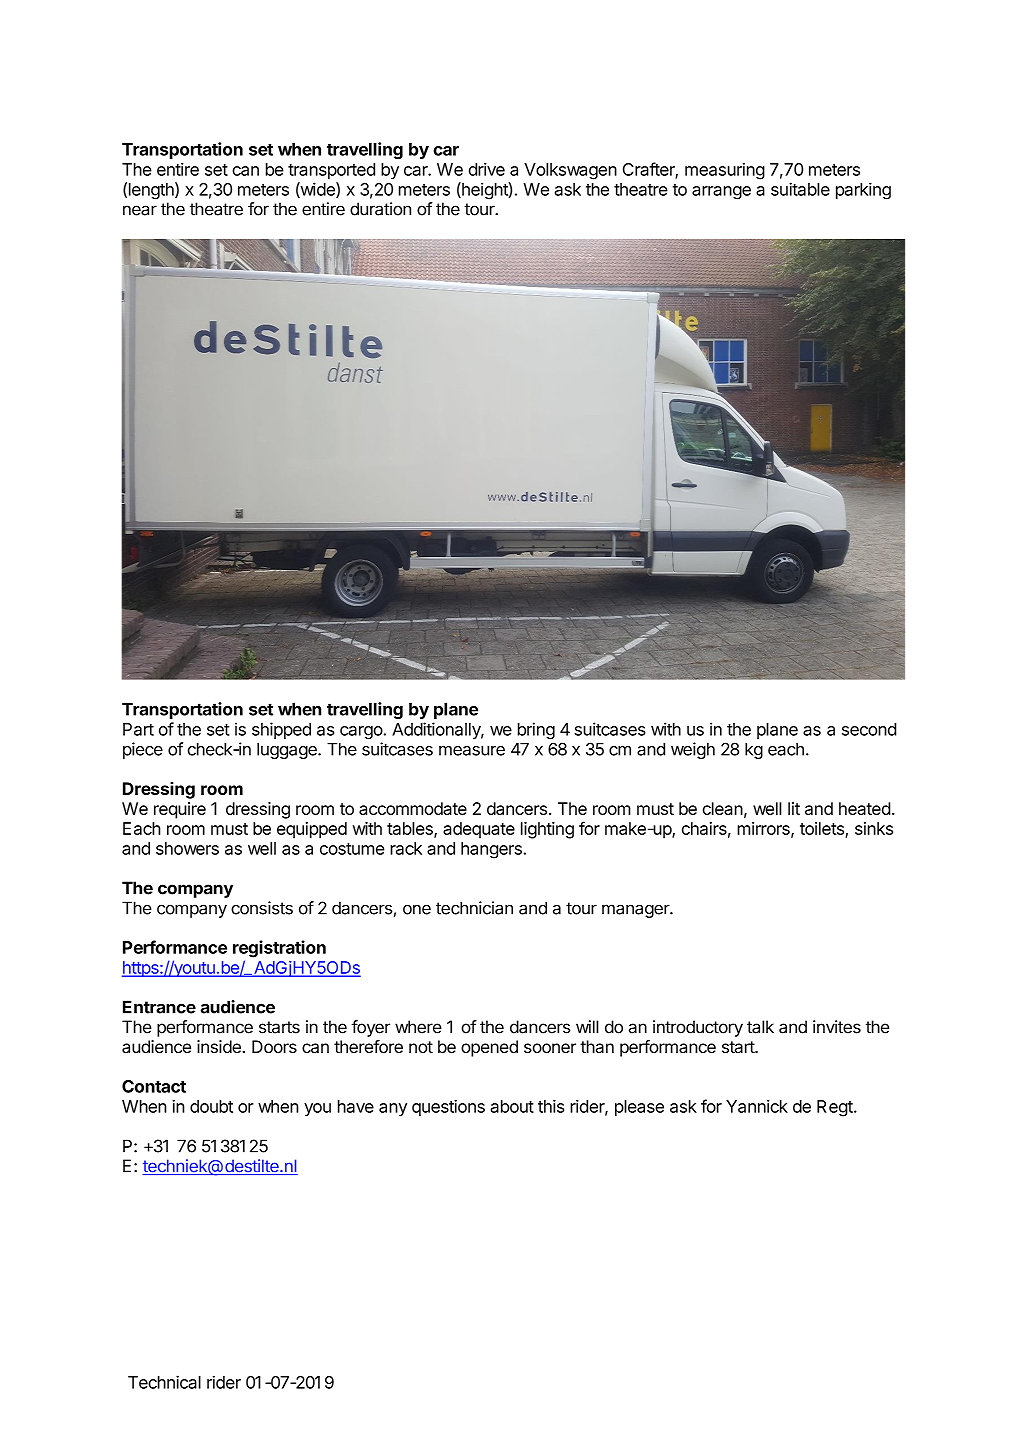  Describe the element at coordinates (487, 169) in the screenshot. I see `drive` at that location.
